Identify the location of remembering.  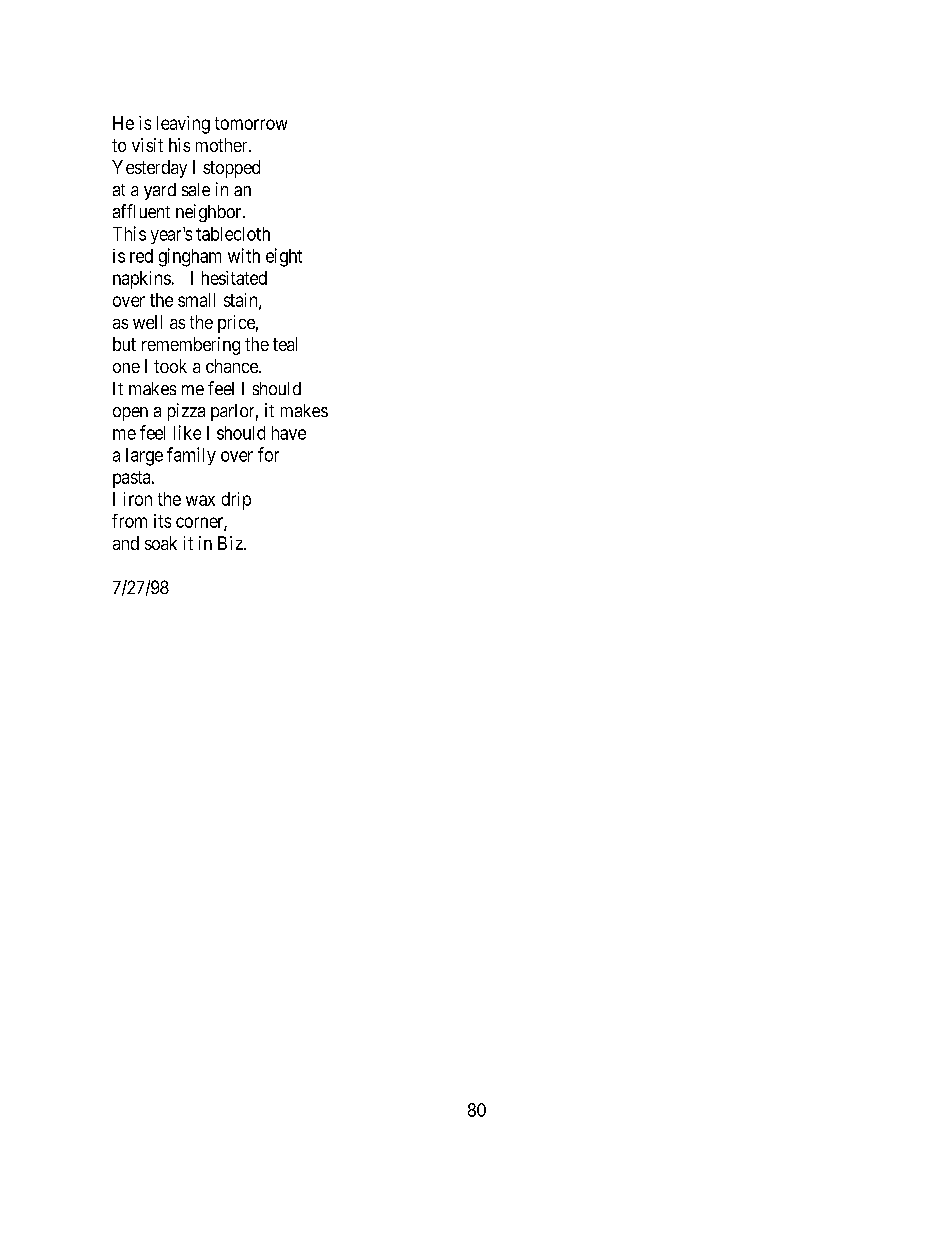
(191, 346).
